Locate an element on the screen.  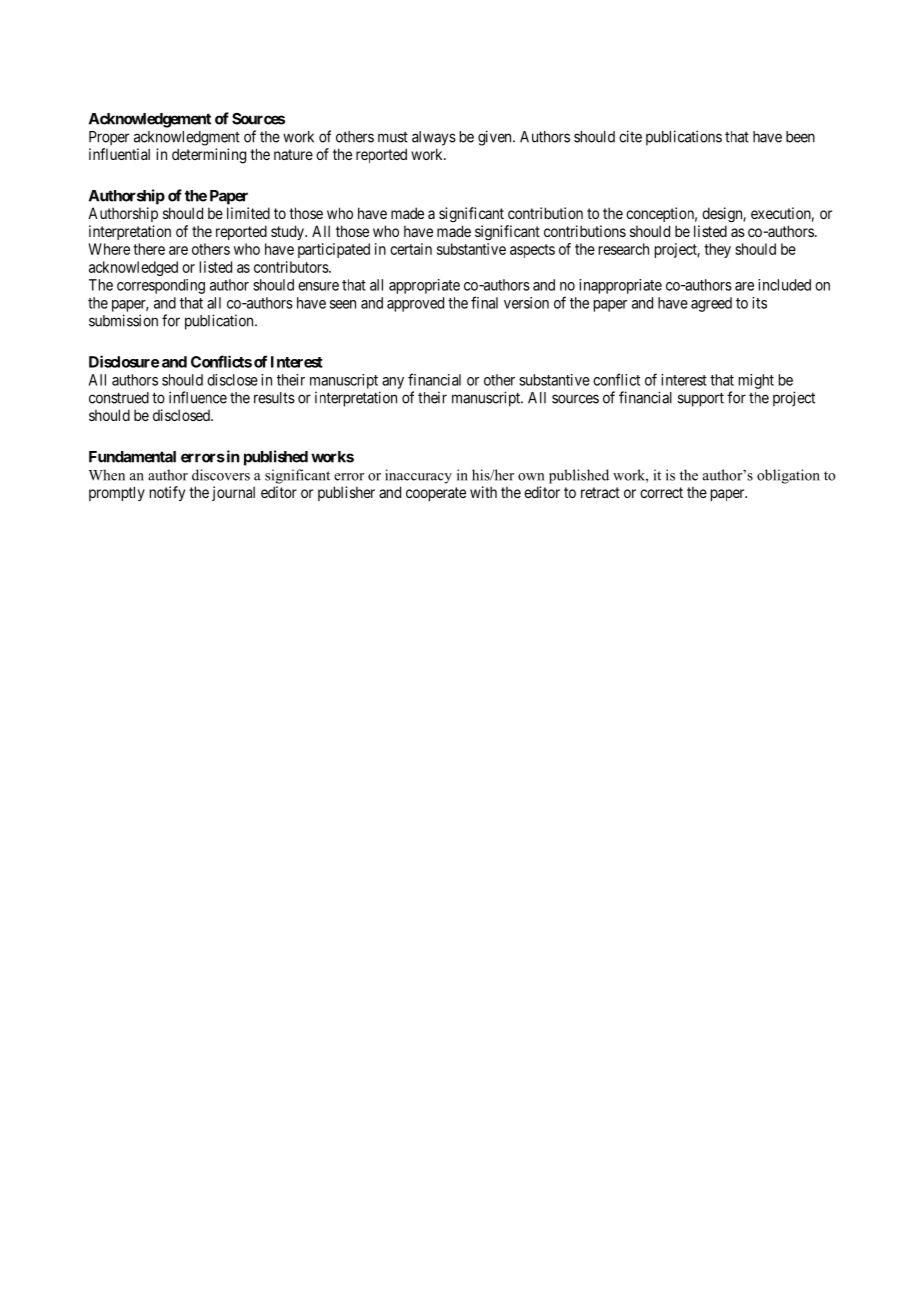
been is located at coordinates (800, 137).
